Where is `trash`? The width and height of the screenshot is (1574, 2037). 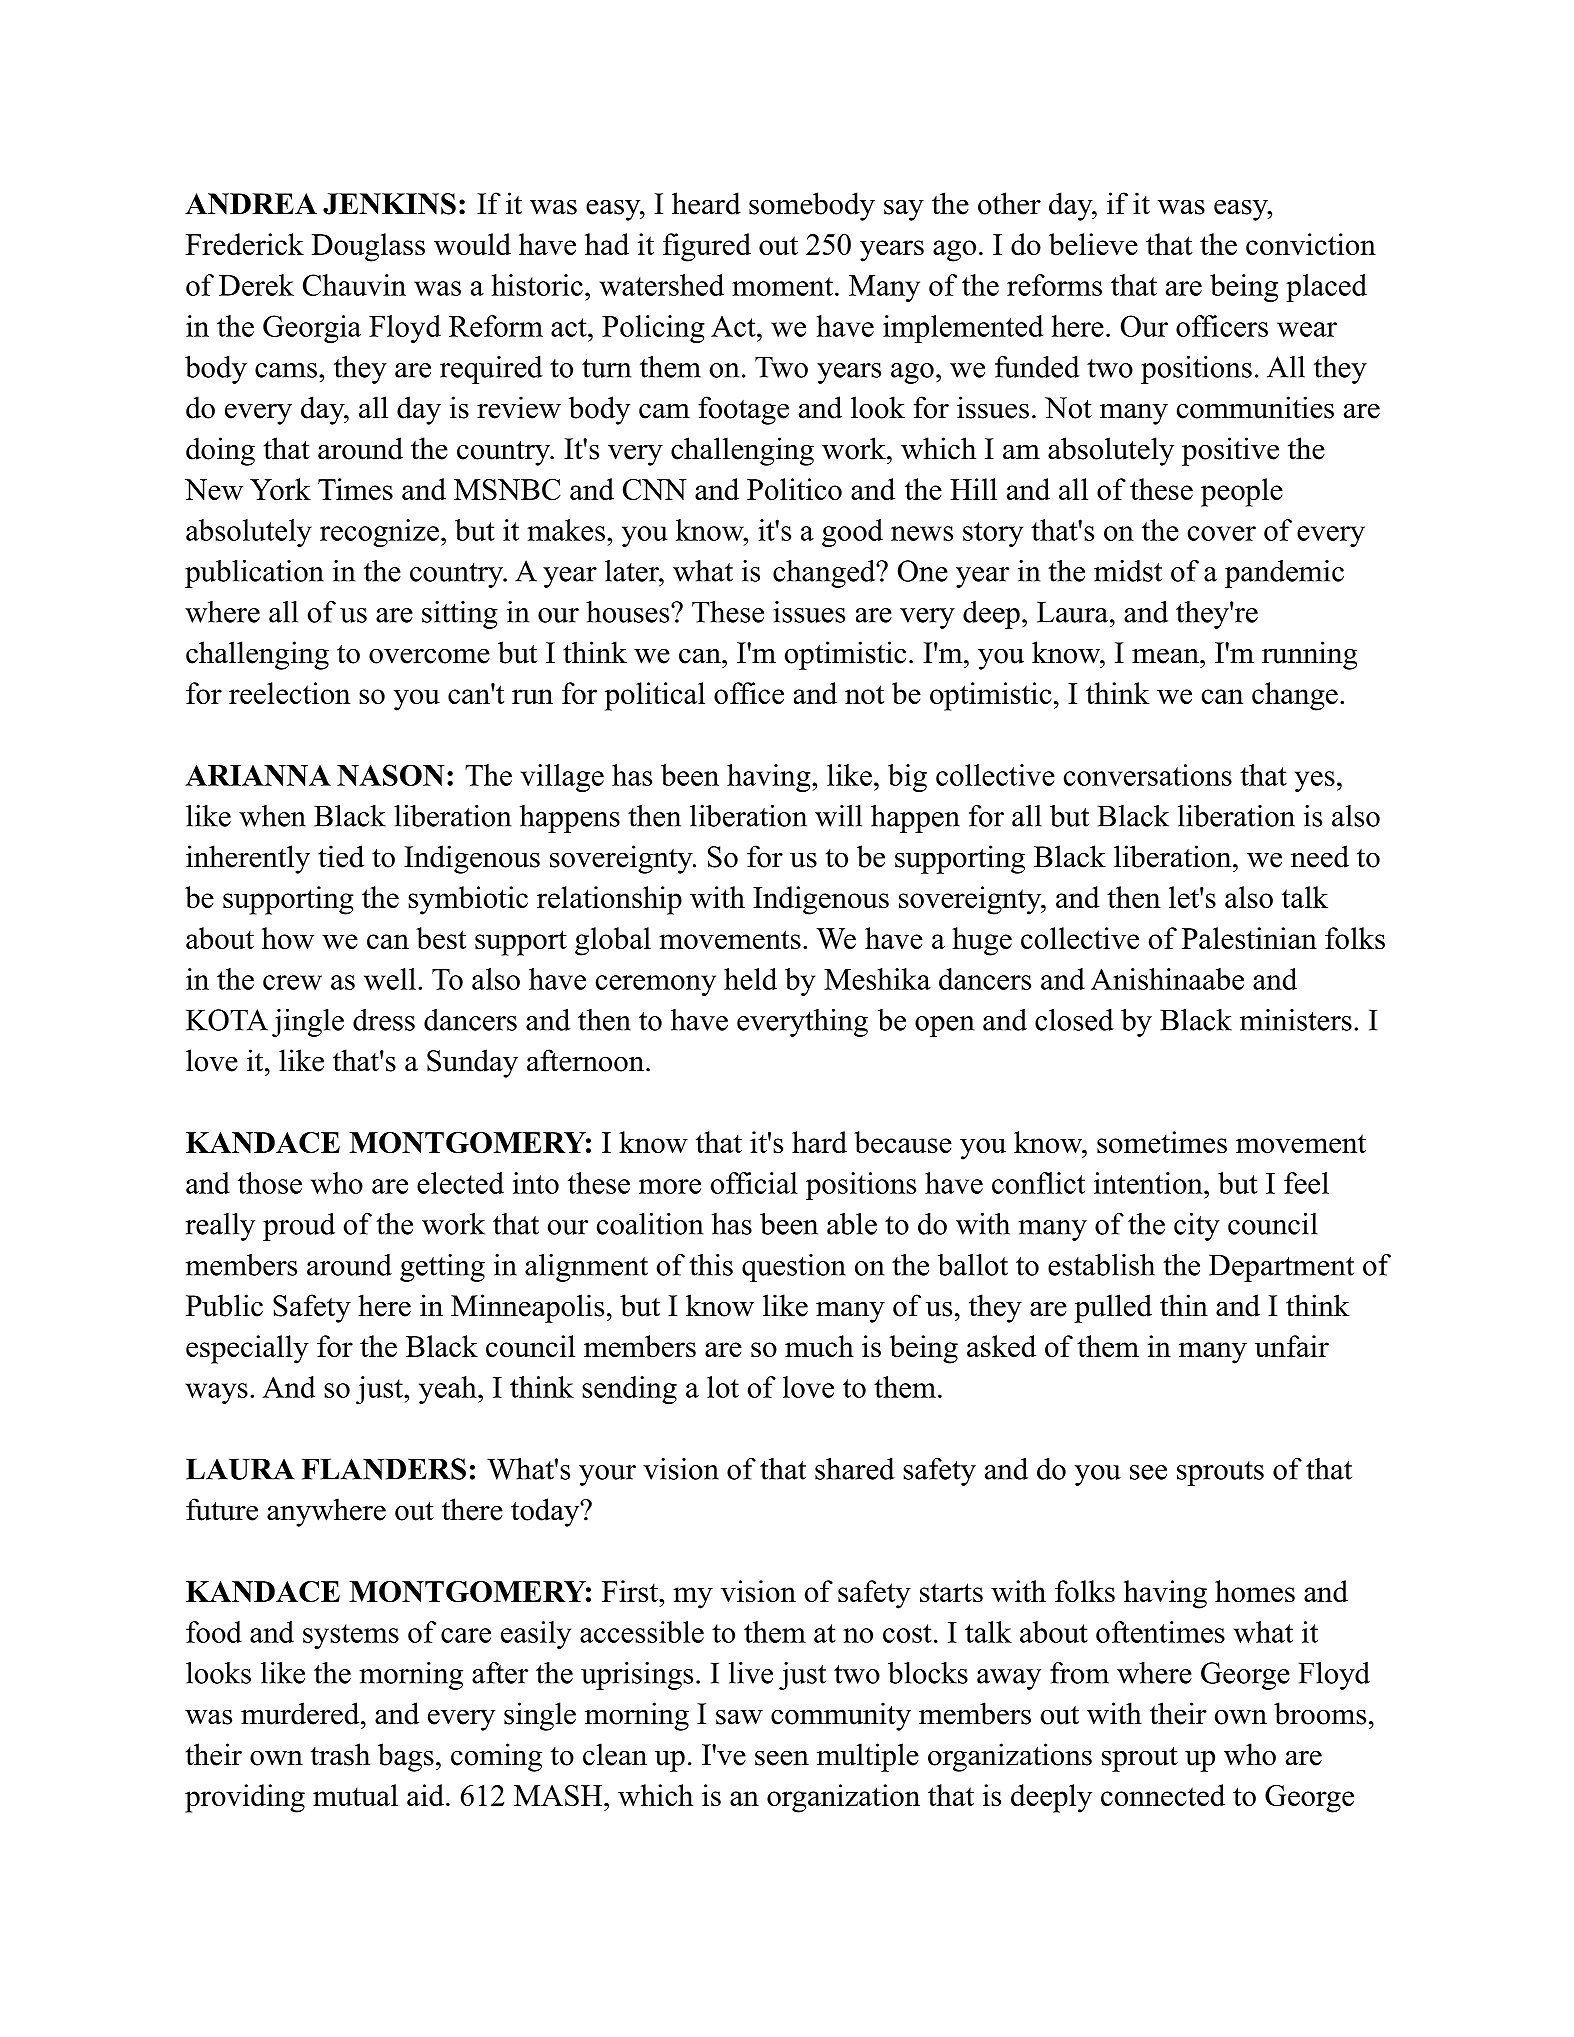 trash is located at coordinates (340, 1754).
